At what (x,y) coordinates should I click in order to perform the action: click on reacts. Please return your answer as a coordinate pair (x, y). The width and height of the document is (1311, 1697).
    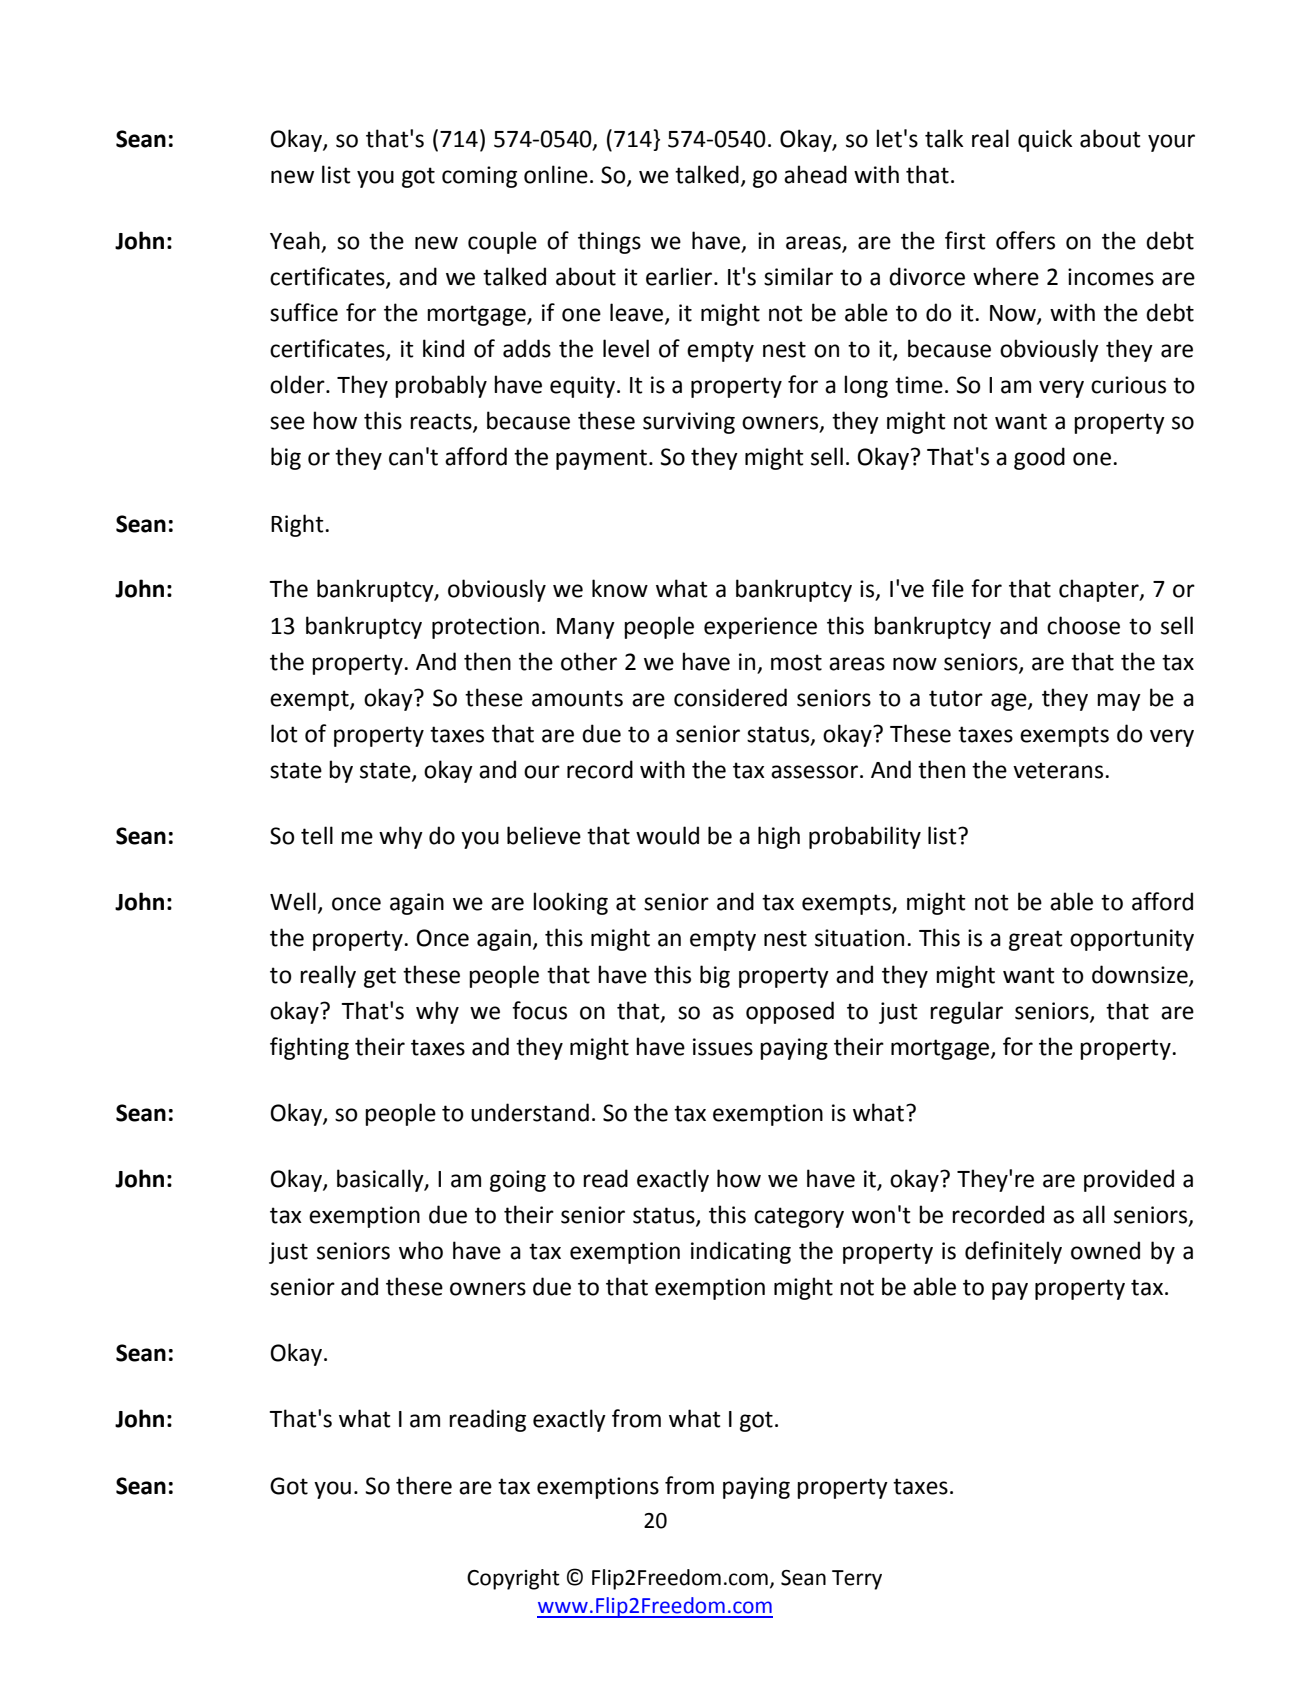
    Looking at the image, I should click on (442, 422).
